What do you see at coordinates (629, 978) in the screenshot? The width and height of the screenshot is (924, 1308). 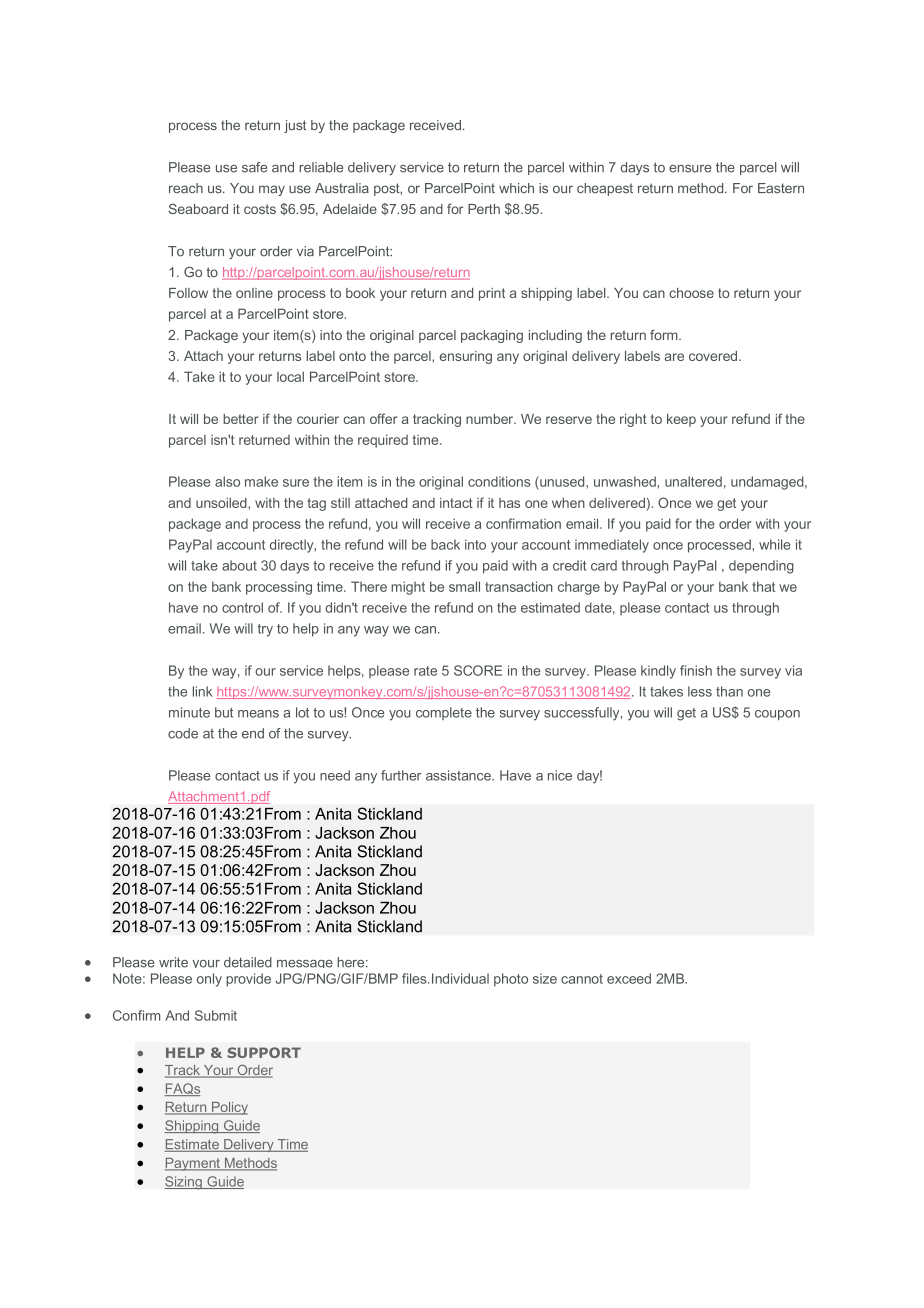 I see `exceed` at bounding box center [629, 978].
